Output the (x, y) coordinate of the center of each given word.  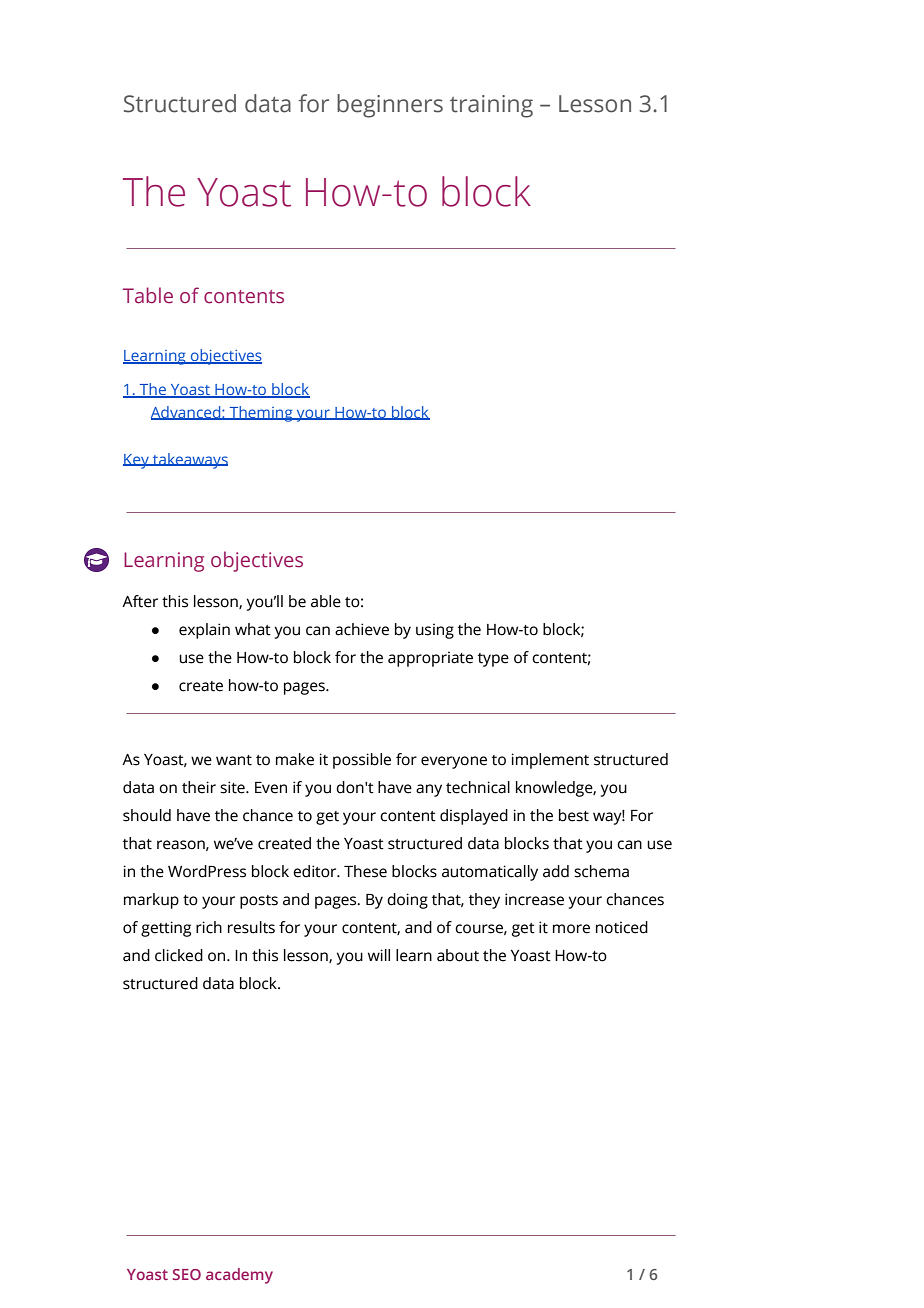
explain (204, 631)
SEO (187, 1274)
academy (239, 1276)
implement (550, 761)
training (491, 106)
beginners (390, 106)
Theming (261, 414)
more (571, 929)
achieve (362, 629)
